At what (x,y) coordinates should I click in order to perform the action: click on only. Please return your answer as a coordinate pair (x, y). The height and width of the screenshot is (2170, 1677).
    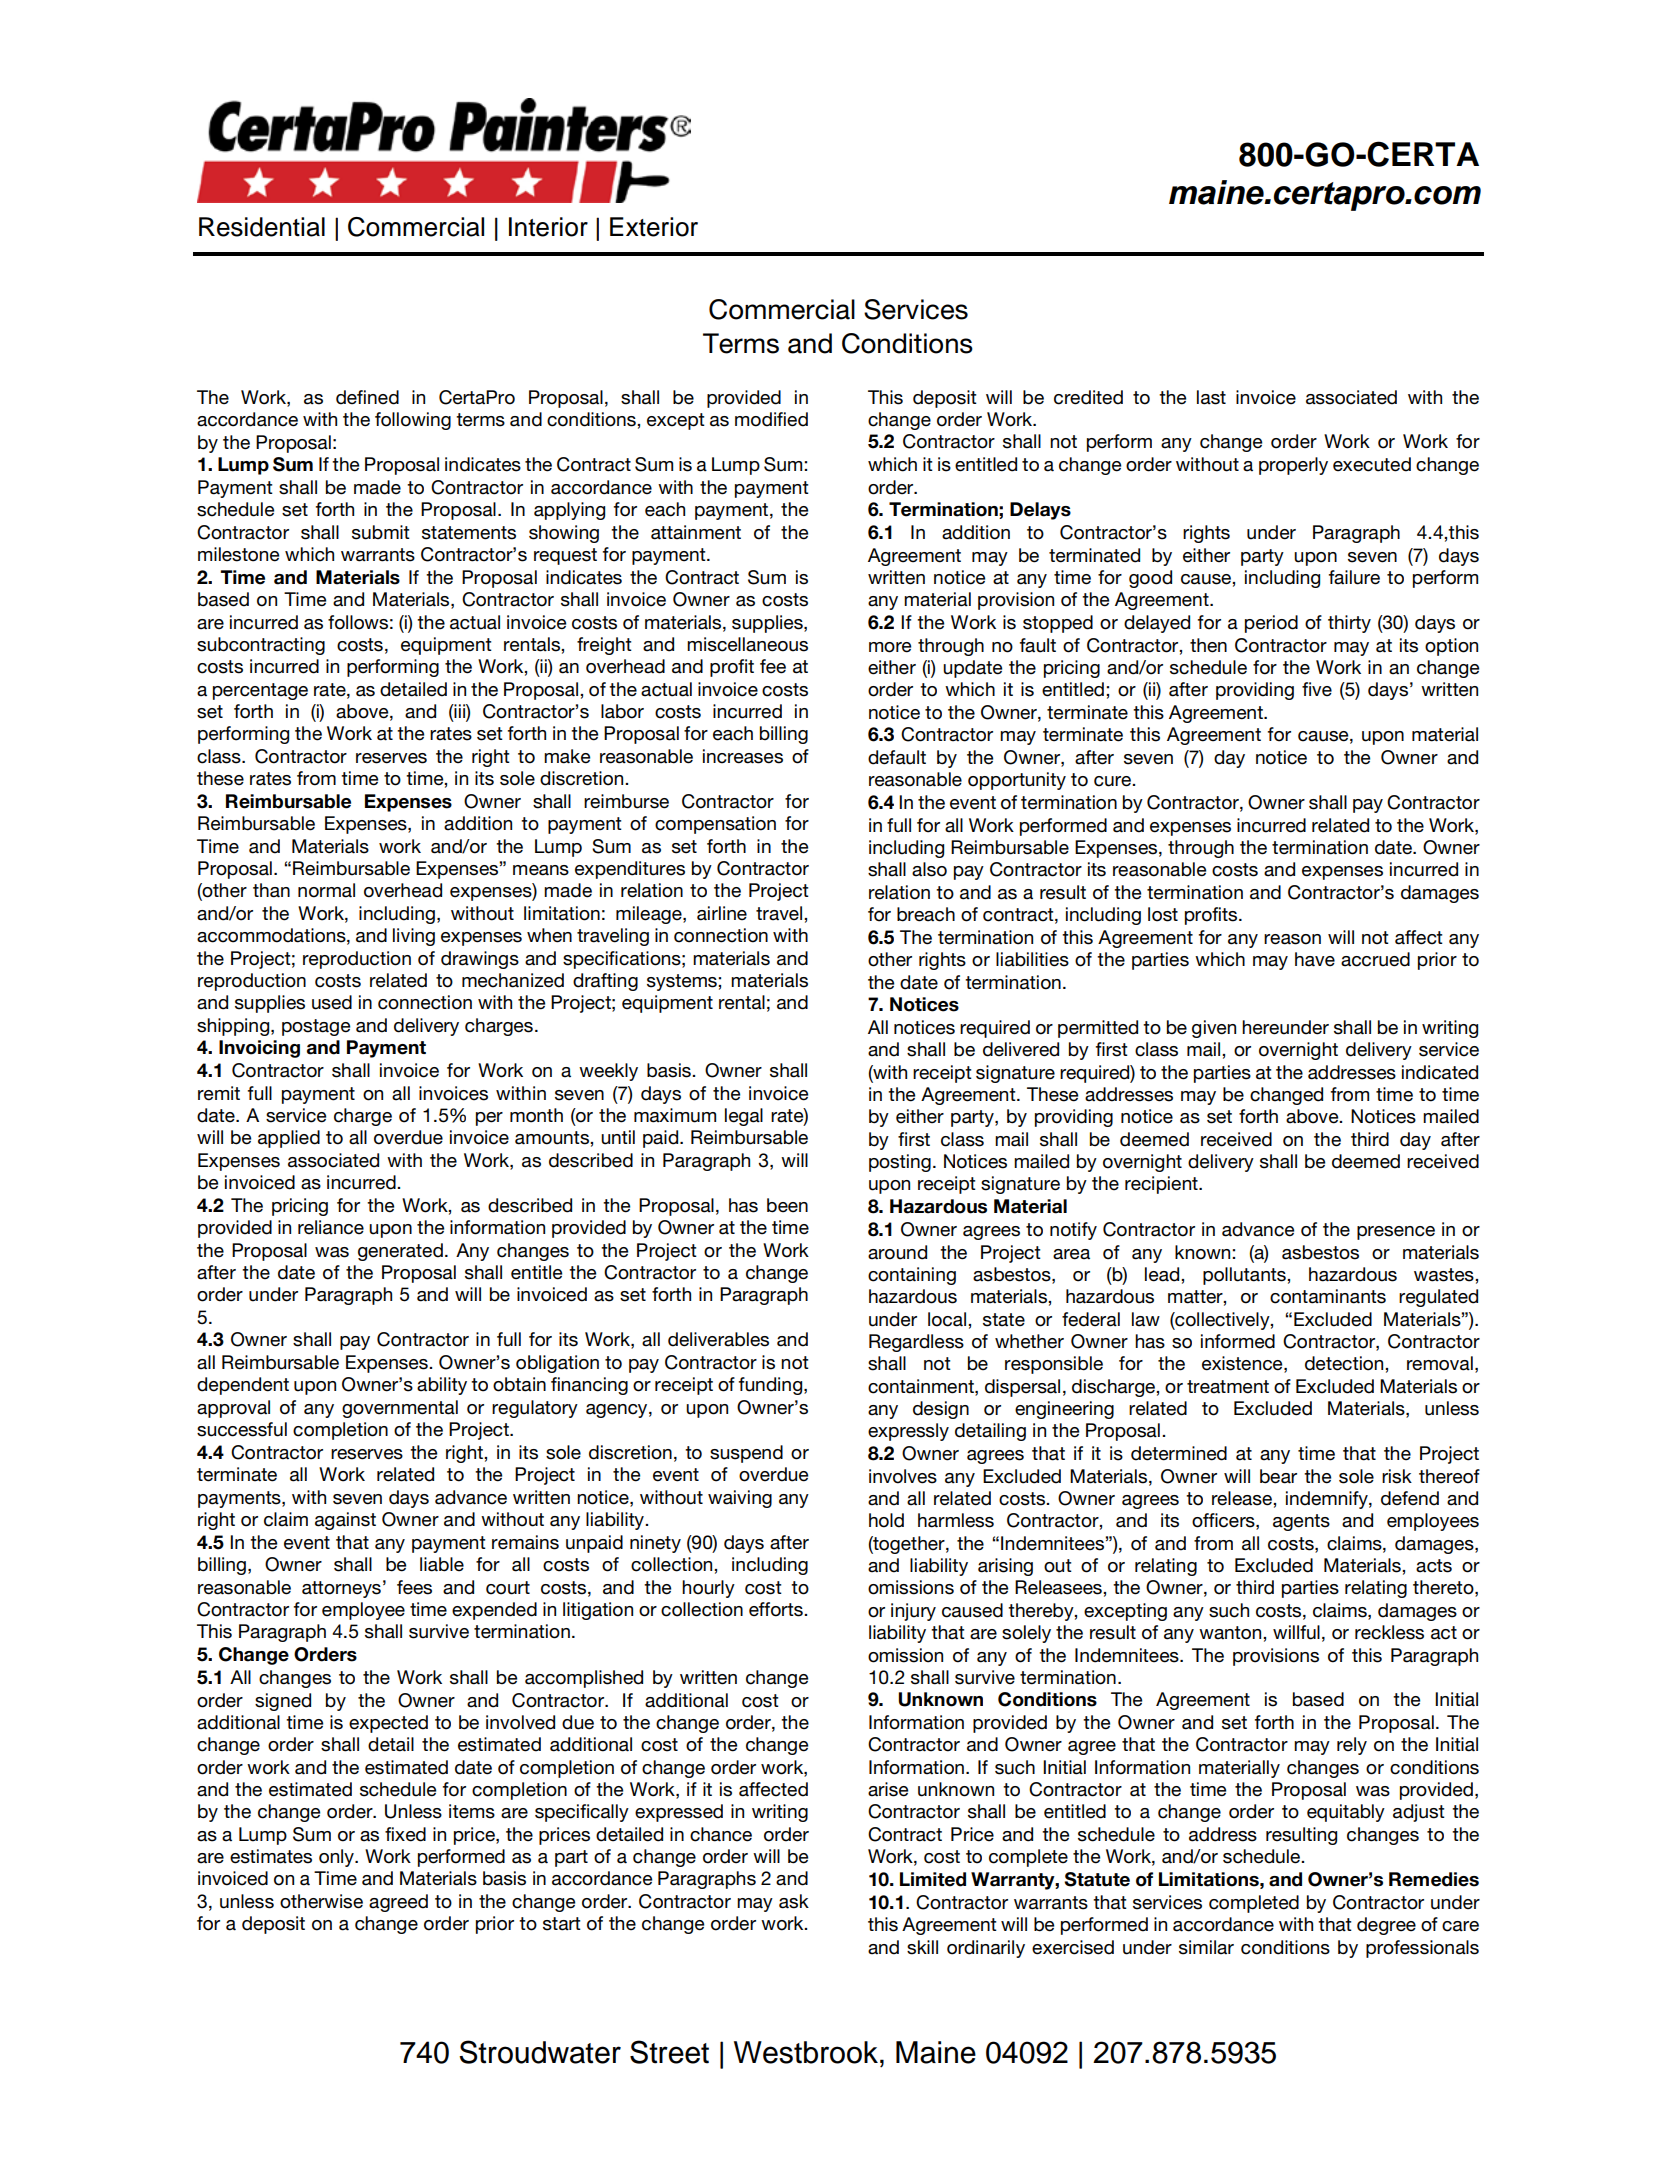
    Looking at the image, I should click on (337, 1858).
